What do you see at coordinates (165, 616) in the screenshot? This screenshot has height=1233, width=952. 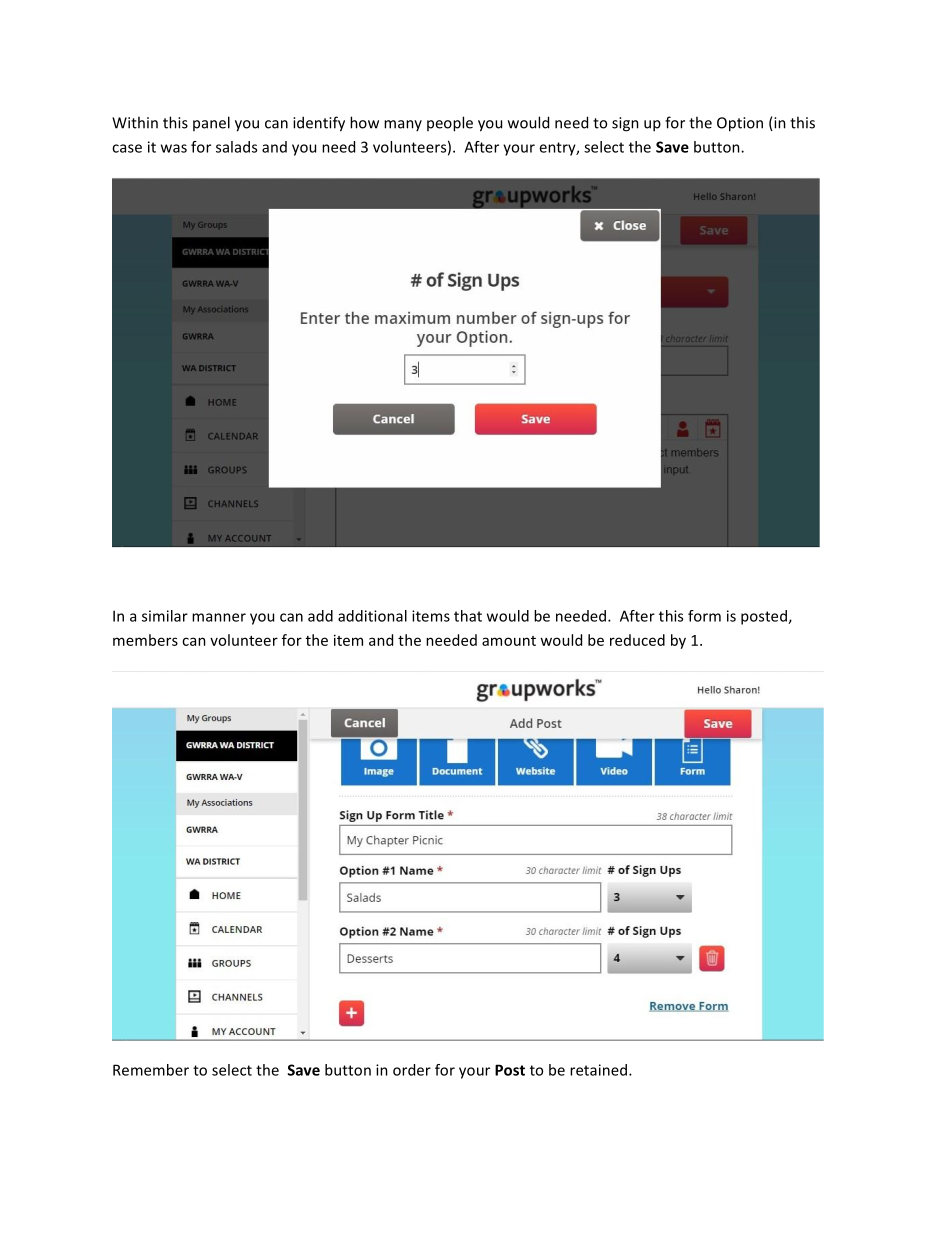 I see `similar` at bounding box center [165, 616].
